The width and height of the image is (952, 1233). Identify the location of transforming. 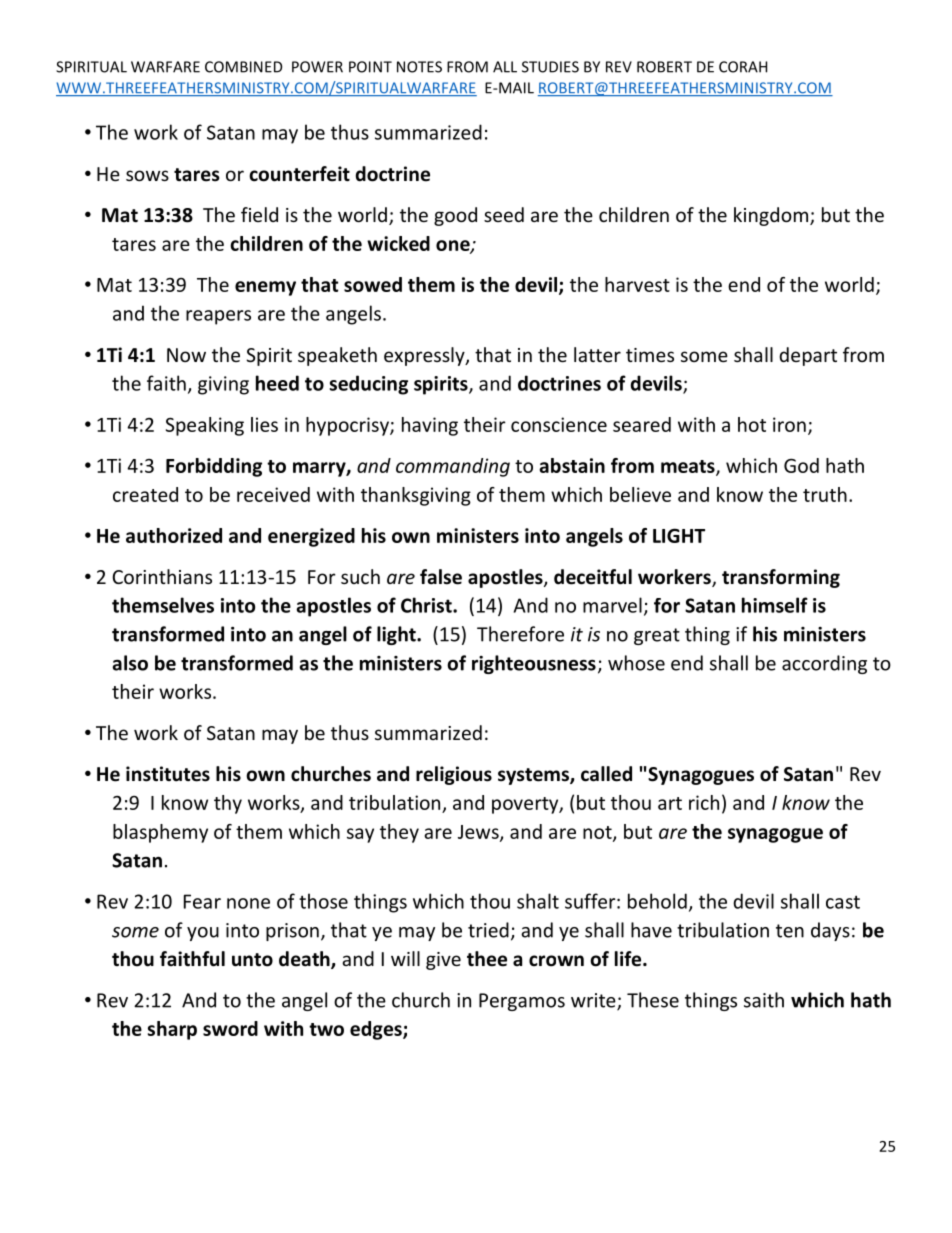
(781, 578).
